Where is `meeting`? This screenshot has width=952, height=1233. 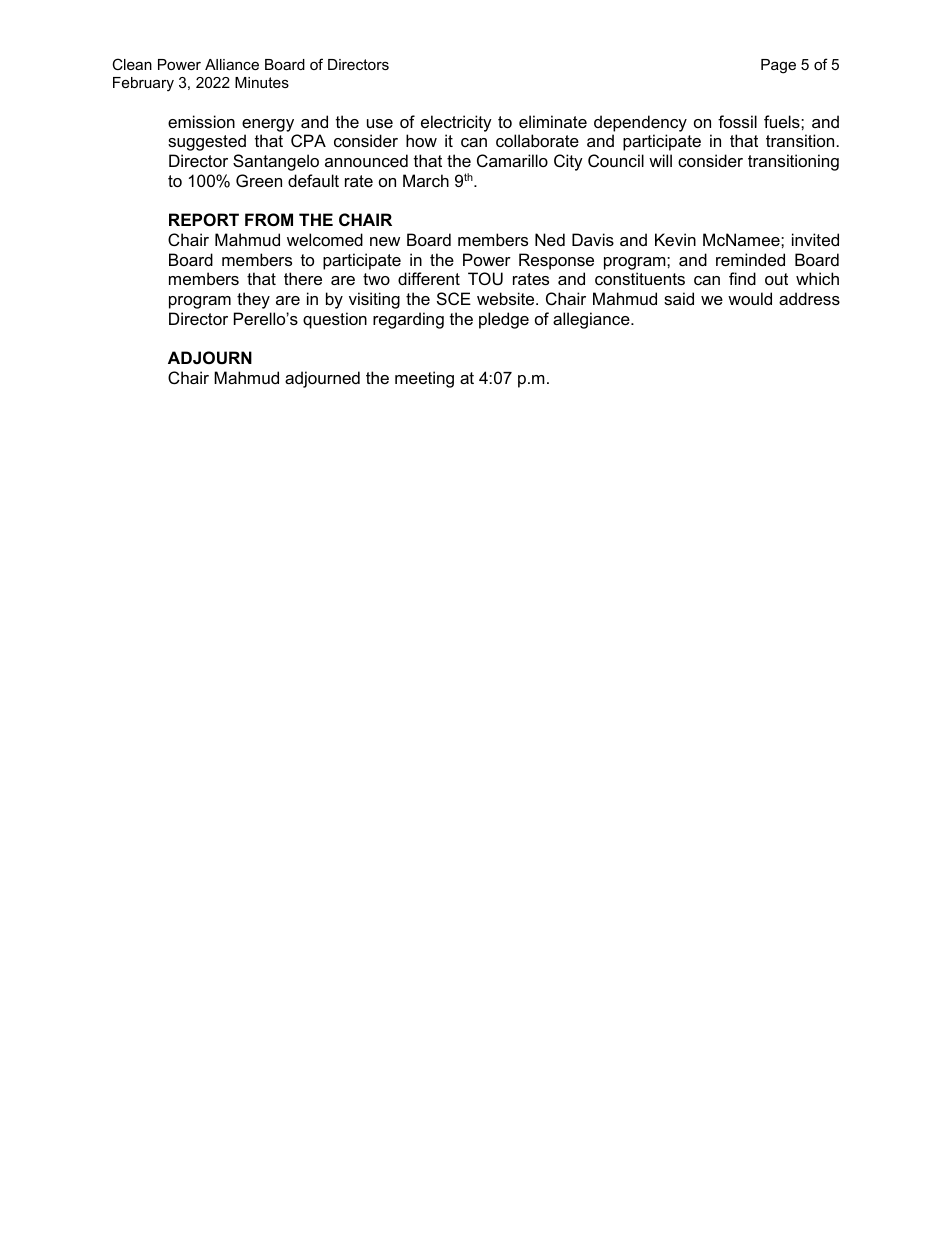
meeting is located at coordinates (424, 379).
